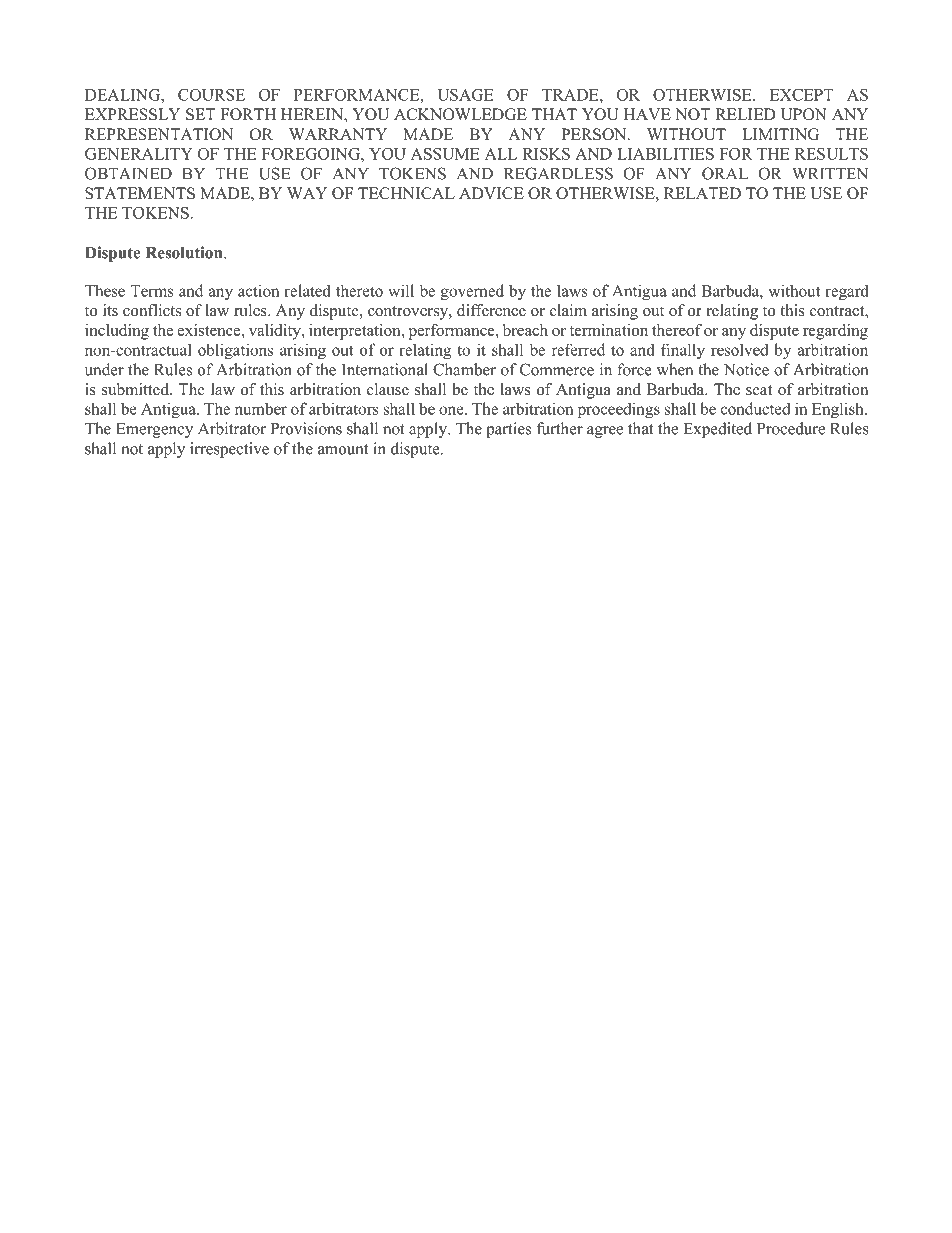  Describe the element at coordinates (525, 330) in the screenshot. I see `breach` at that location.
